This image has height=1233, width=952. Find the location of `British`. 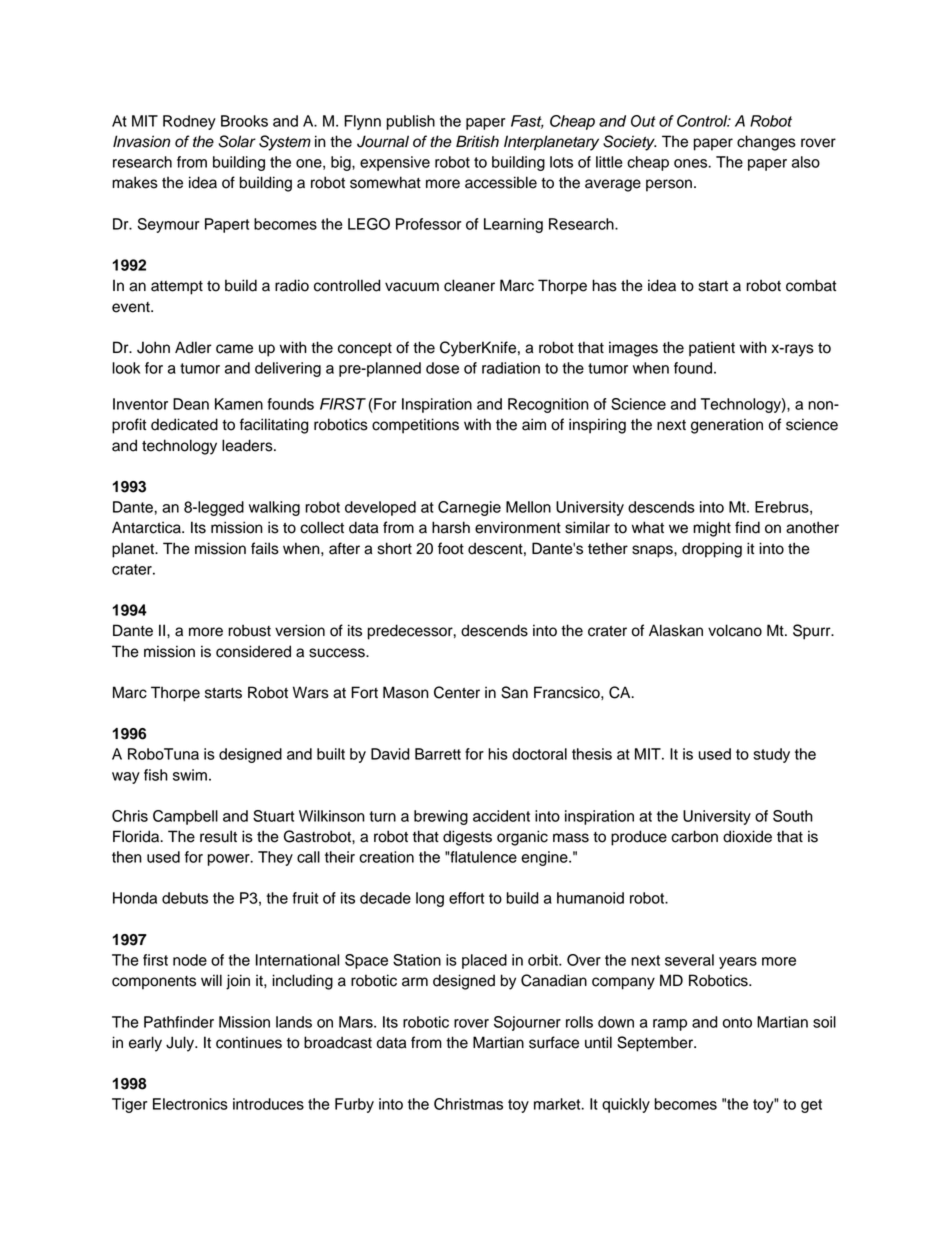

British is located at coordinates (477, 141).
